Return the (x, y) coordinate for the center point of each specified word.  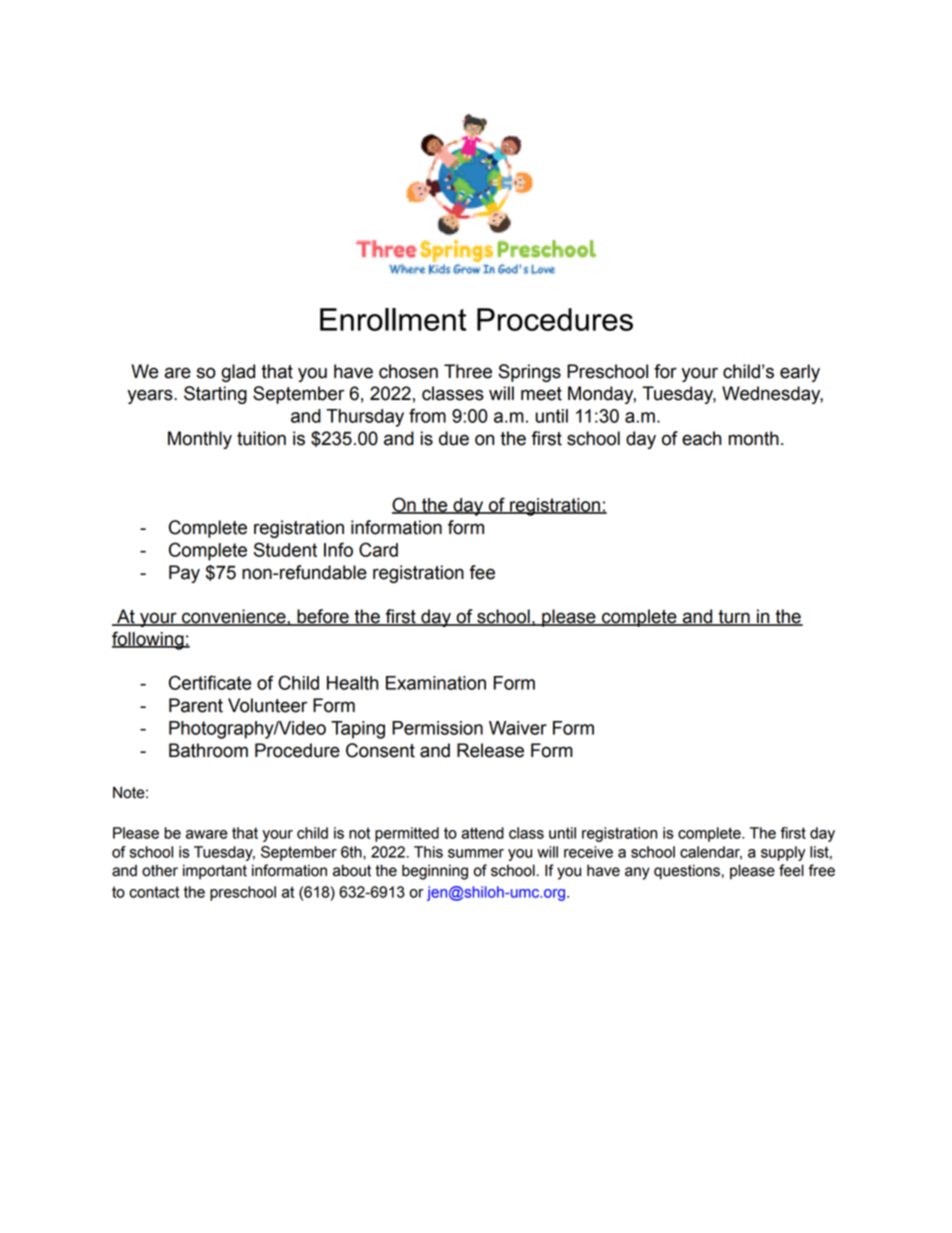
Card (378, 549)
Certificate (210, 682)
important (215, 871)
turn (734, 618)
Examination (436, 683)
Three (468, 371)
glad (238, 373)
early (800, 373)
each (701, 438)
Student (285, 549)
